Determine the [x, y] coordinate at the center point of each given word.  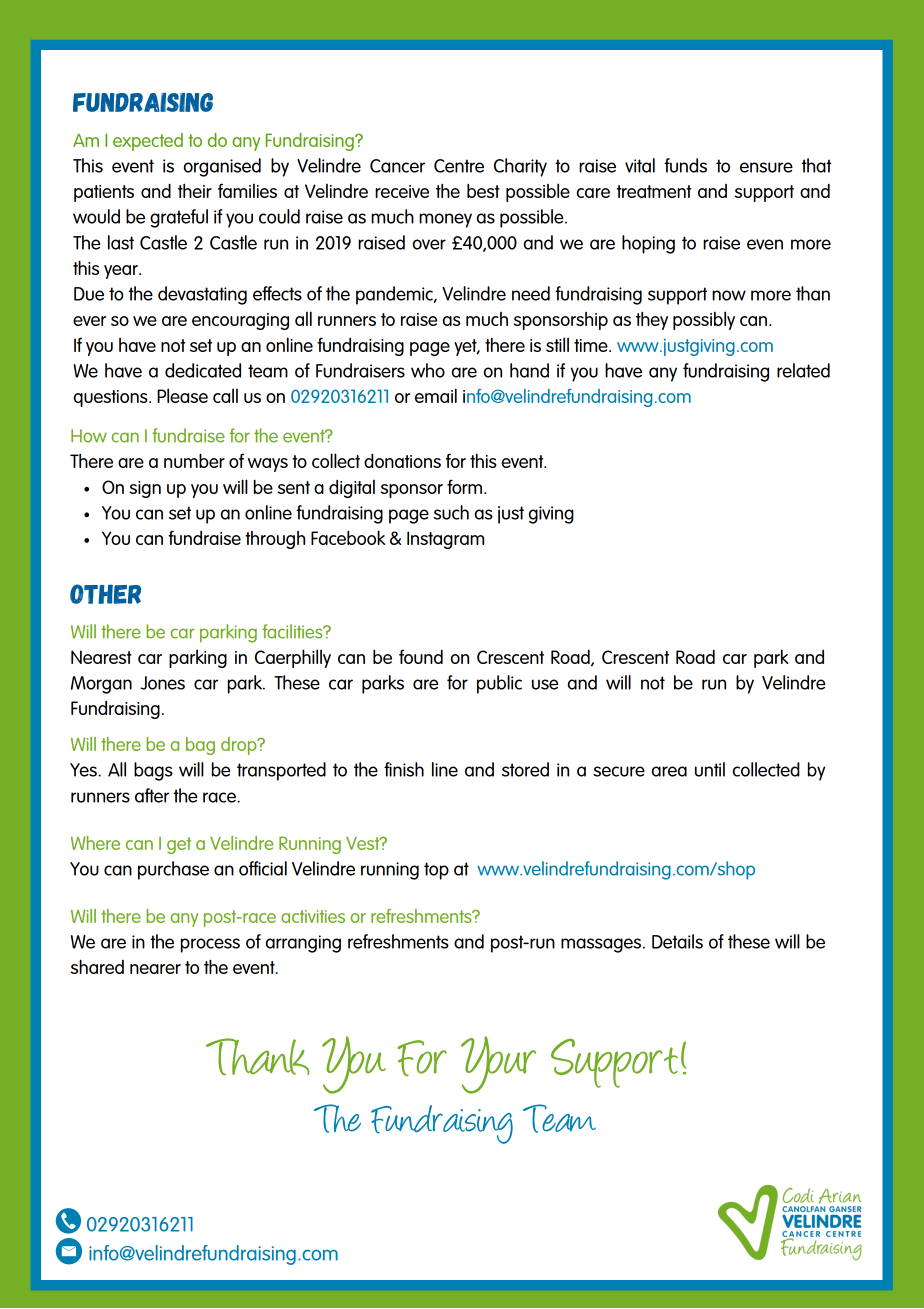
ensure [766, 167]
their [195, 191]
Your [498, 1065]
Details [677, 941]
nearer [155, 969]
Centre [459, 166]
